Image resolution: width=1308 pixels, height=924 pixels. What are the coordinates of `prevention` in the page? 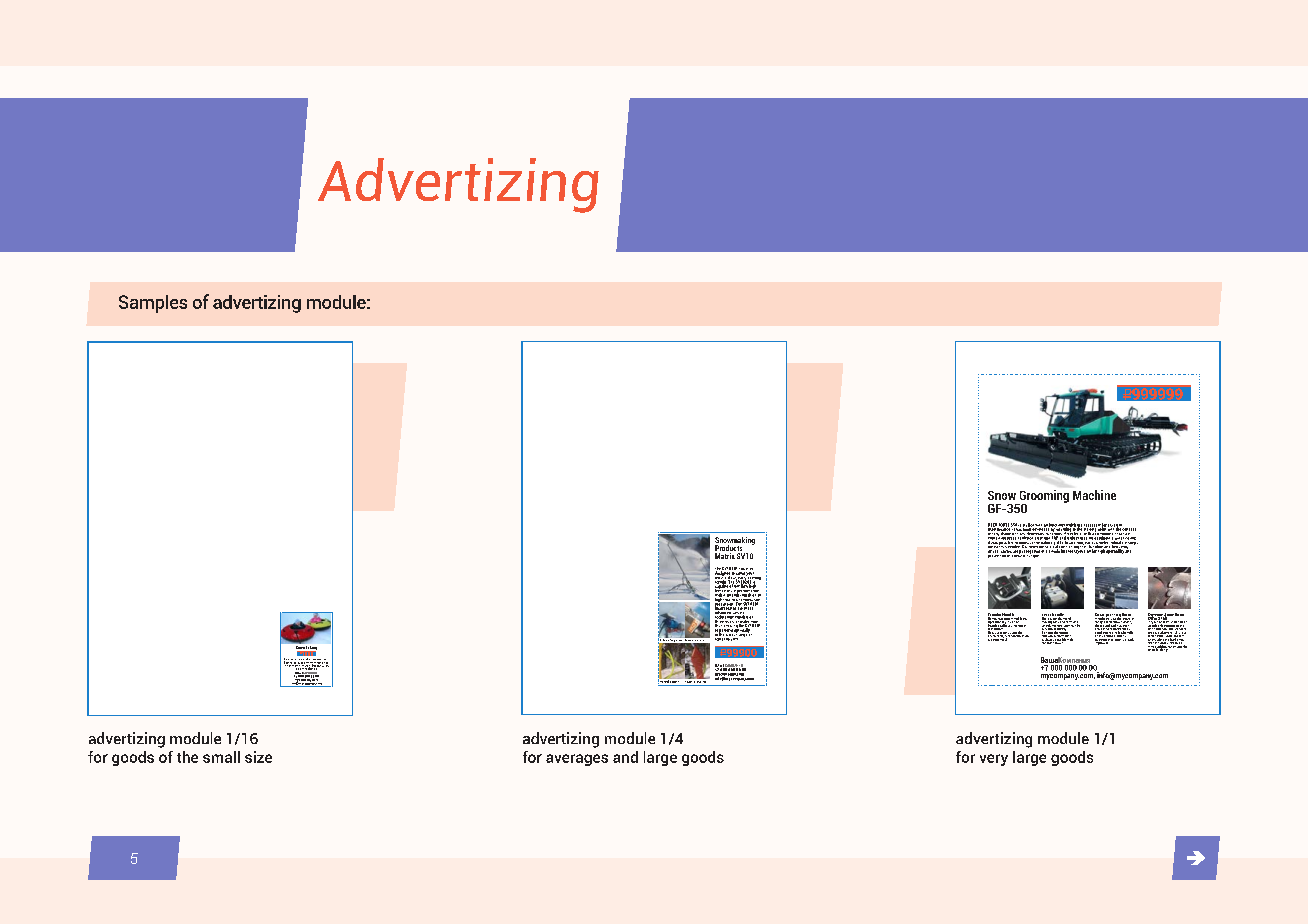 It's located at (997, 554).
